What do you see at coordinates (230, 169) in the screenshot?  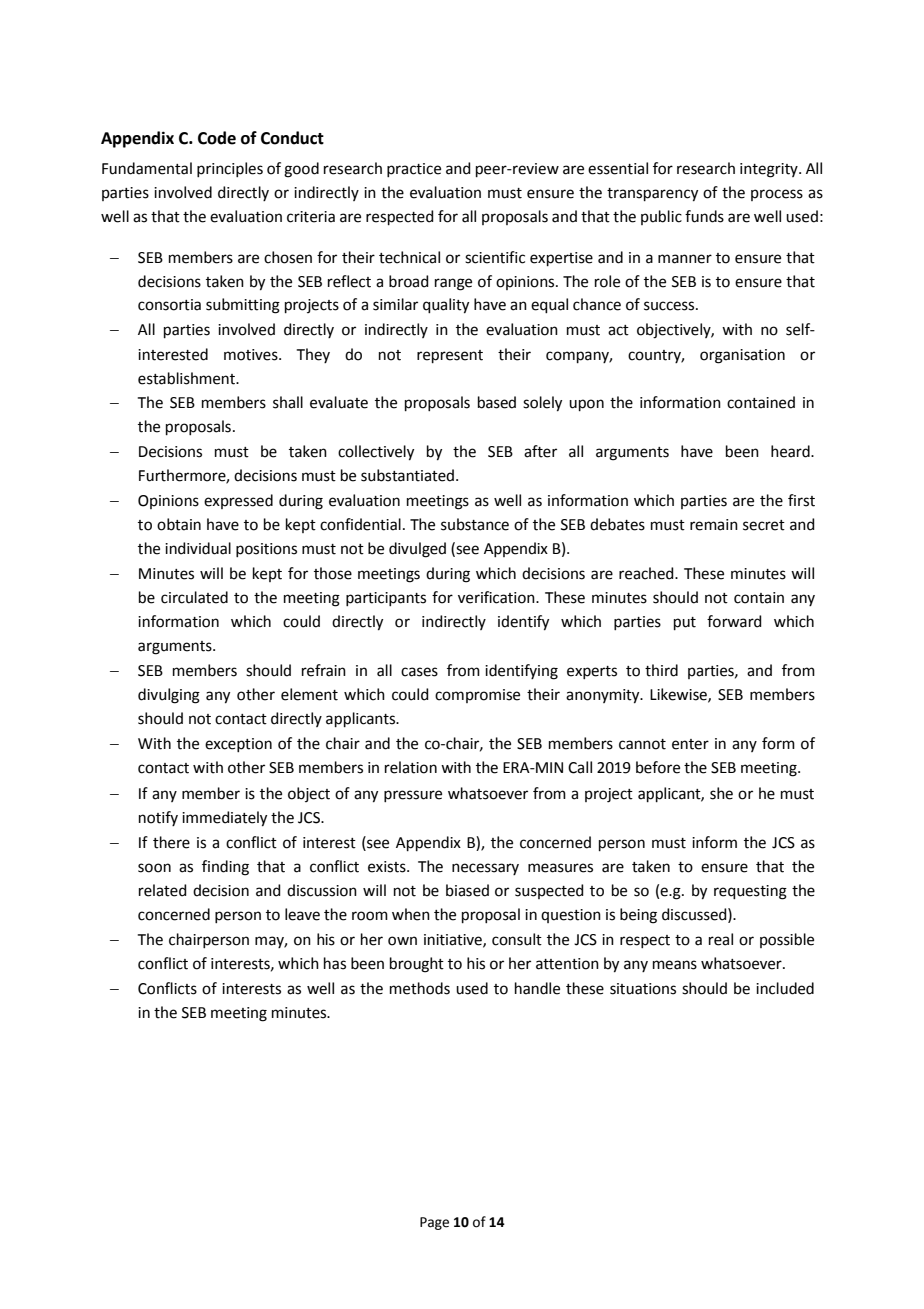 I see `principles` at bounding box center [230, 169].
